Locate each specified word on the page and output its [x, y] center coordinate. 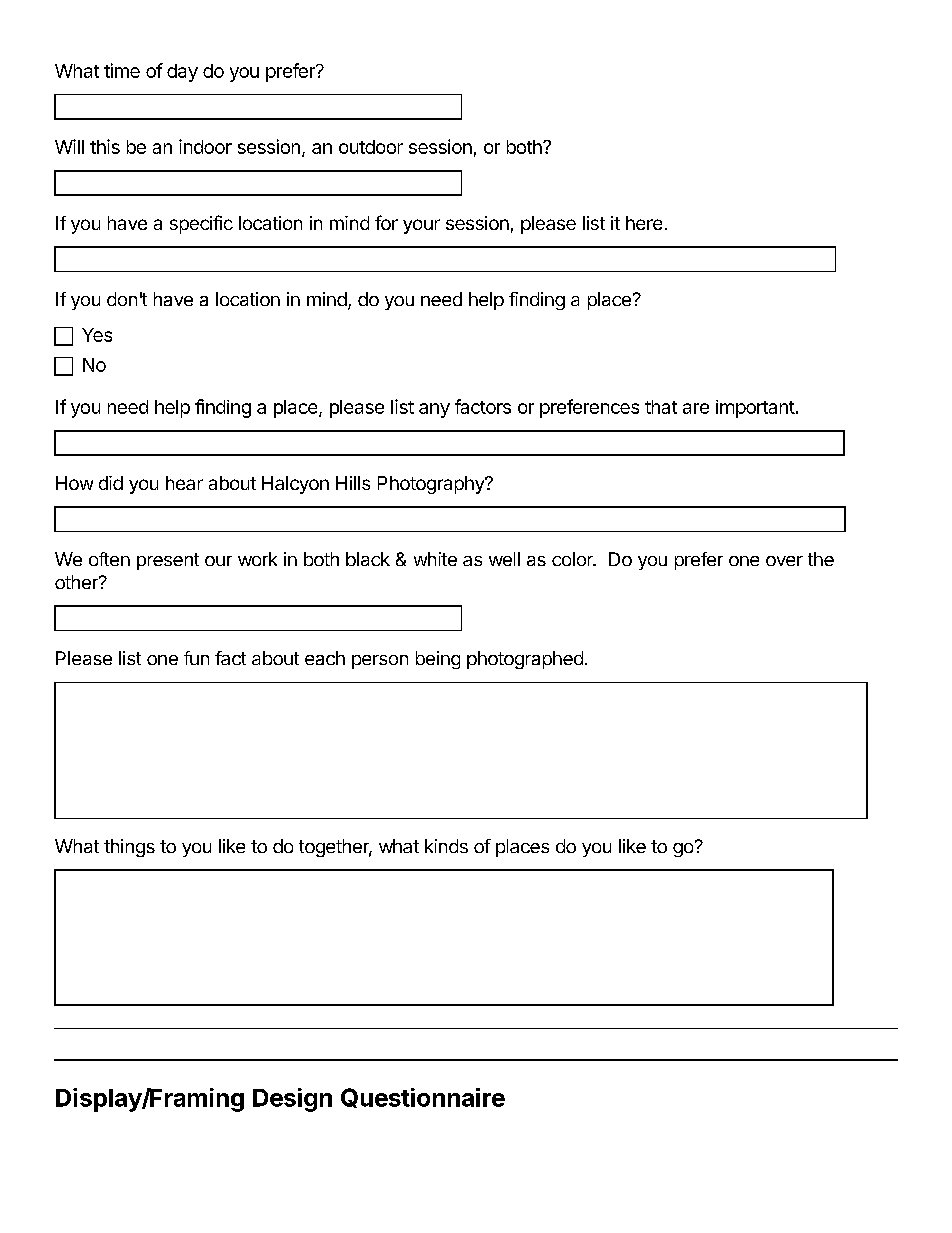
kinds [446, 846]
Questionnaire [423, 1098]
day [182, 73]
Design [292, 1100]
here [644, 223]
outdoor [371, 147]
